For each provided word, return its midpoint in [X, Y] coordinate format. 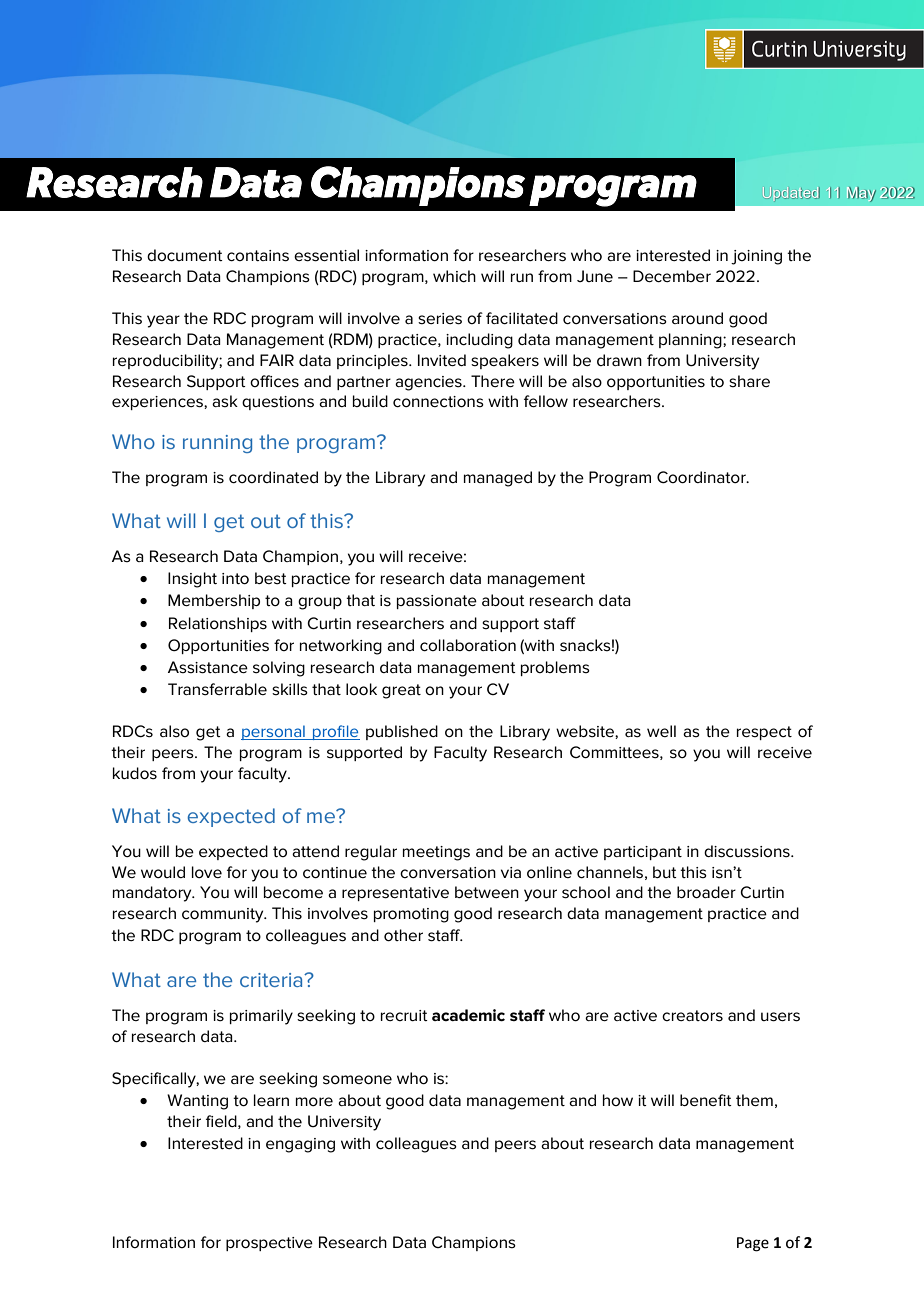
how [618, 1100]
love [207, 872]
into [235, 579]
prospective [269, 1244]
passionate [437, 602]
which [454, 276]
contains [258, 256]
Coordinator [702, 477]
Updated [791, 193]
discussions [748, 851]
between [487, 892]
